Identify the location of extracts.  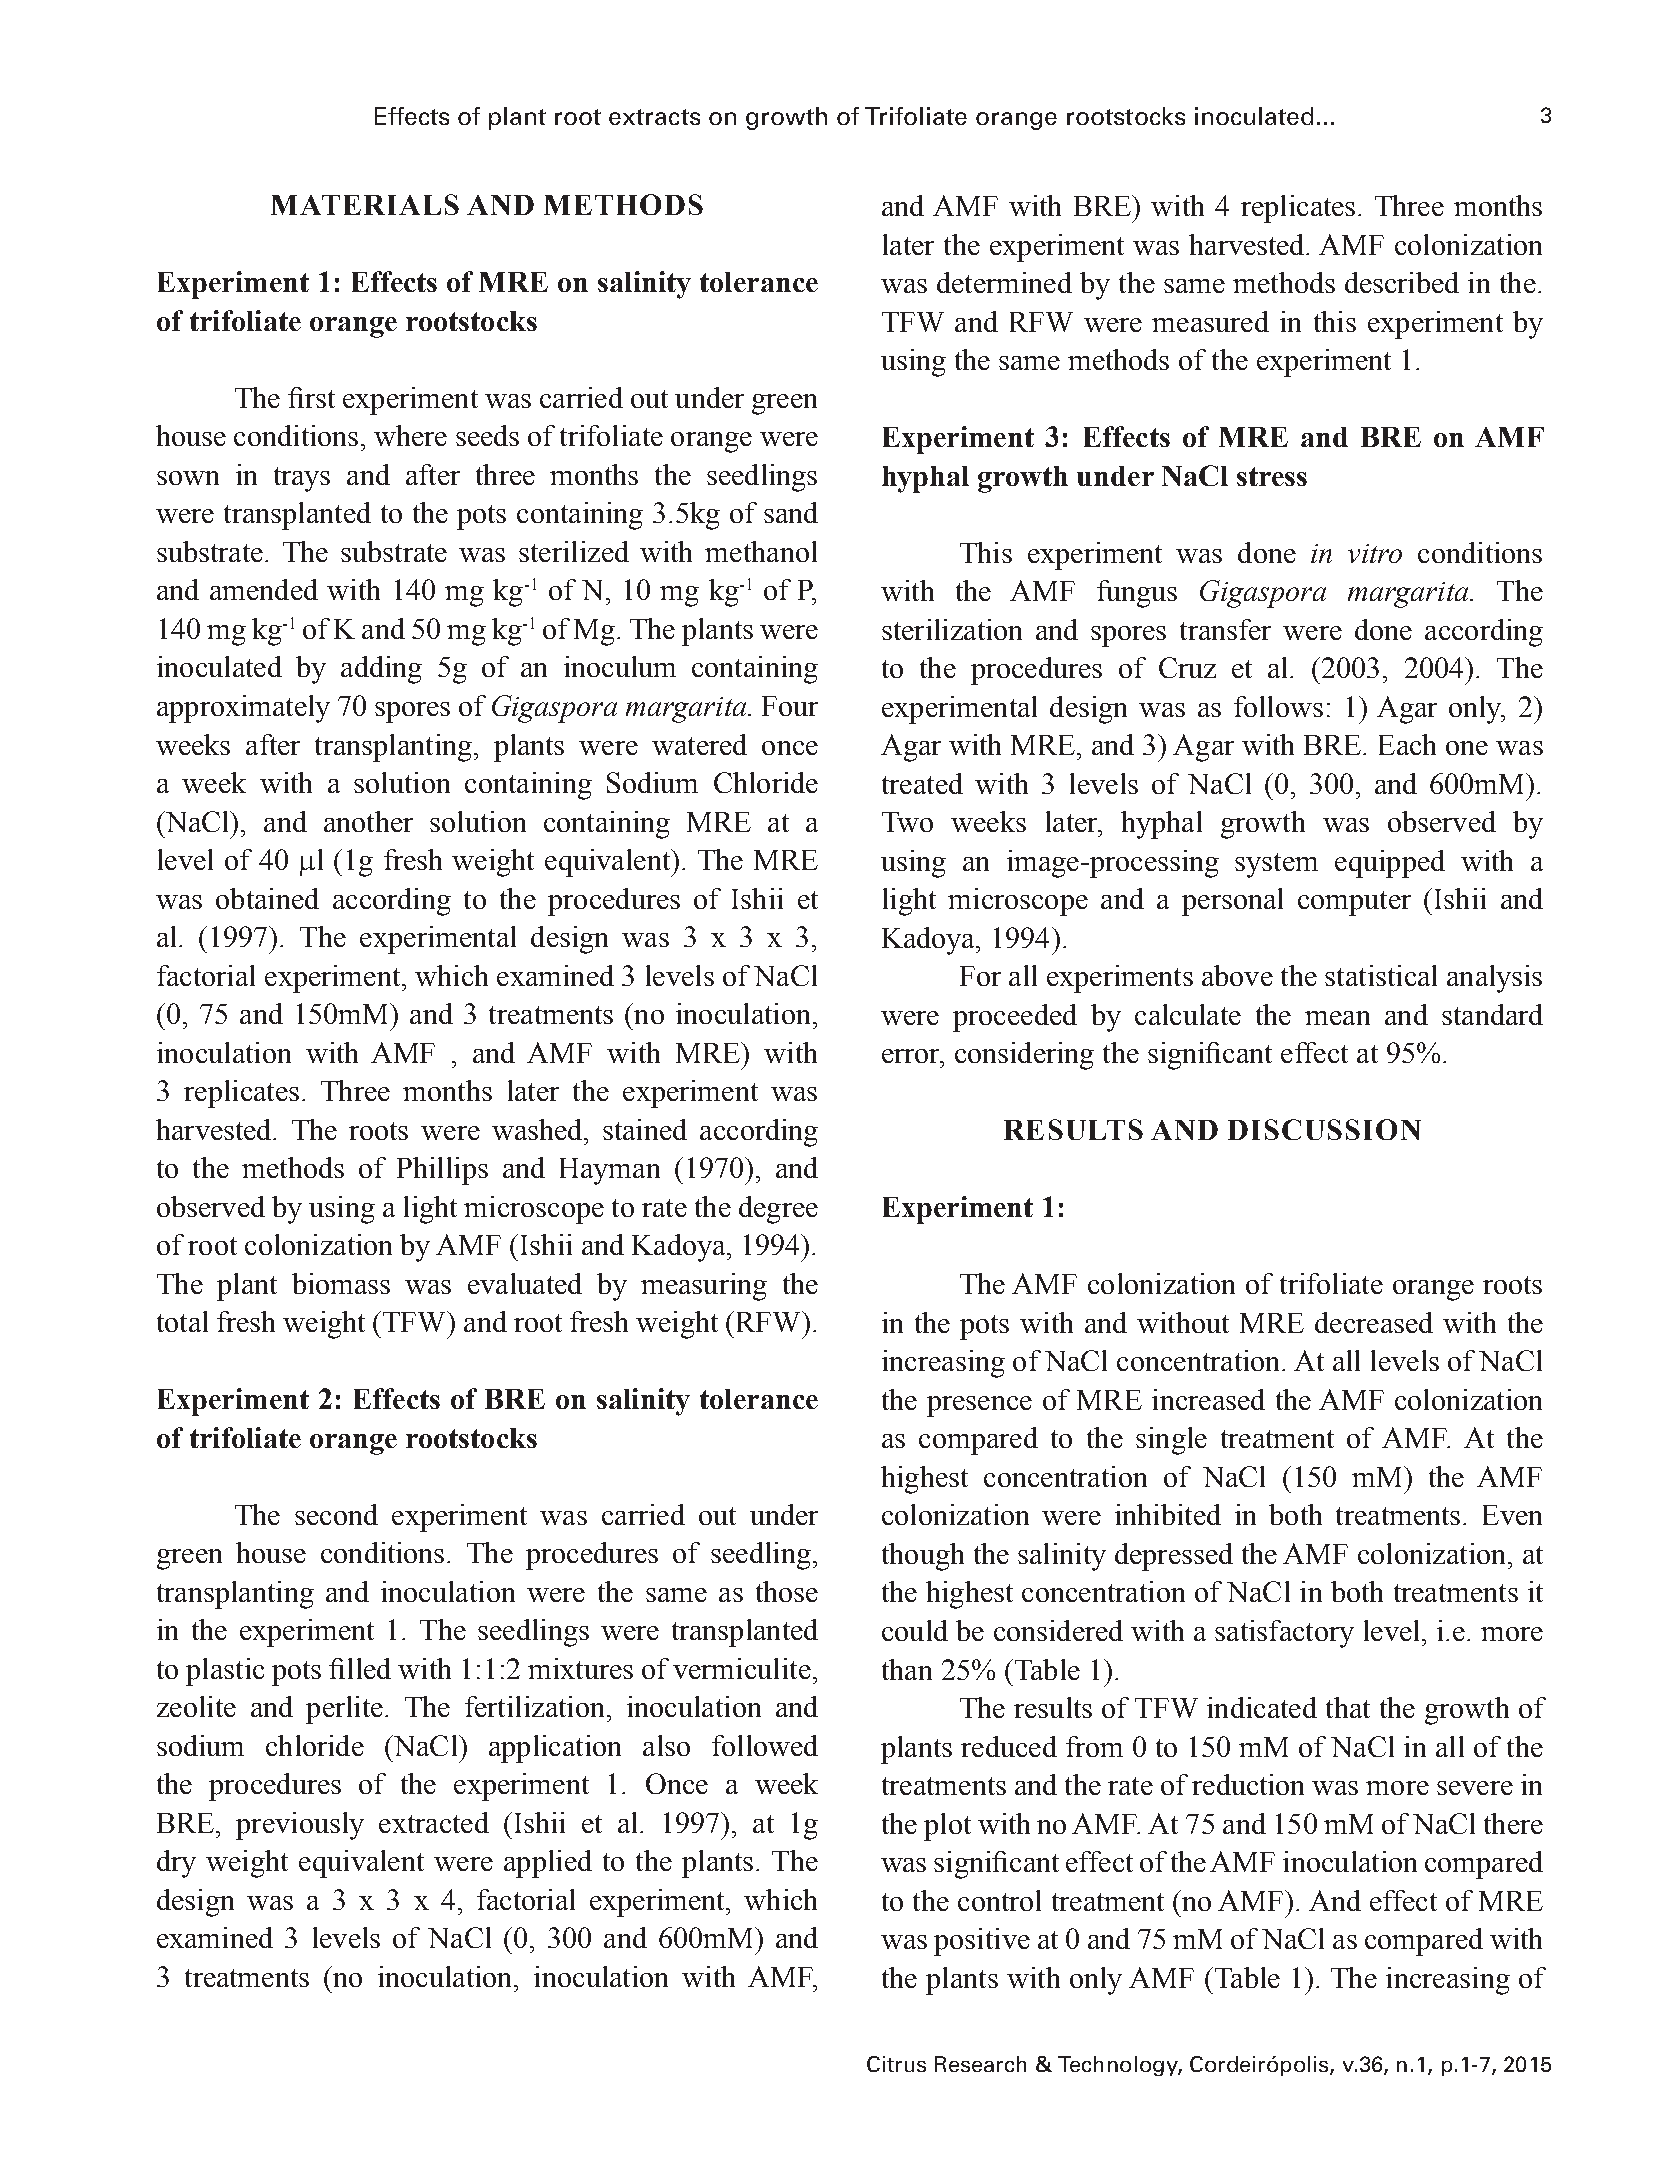
(654, 117).
